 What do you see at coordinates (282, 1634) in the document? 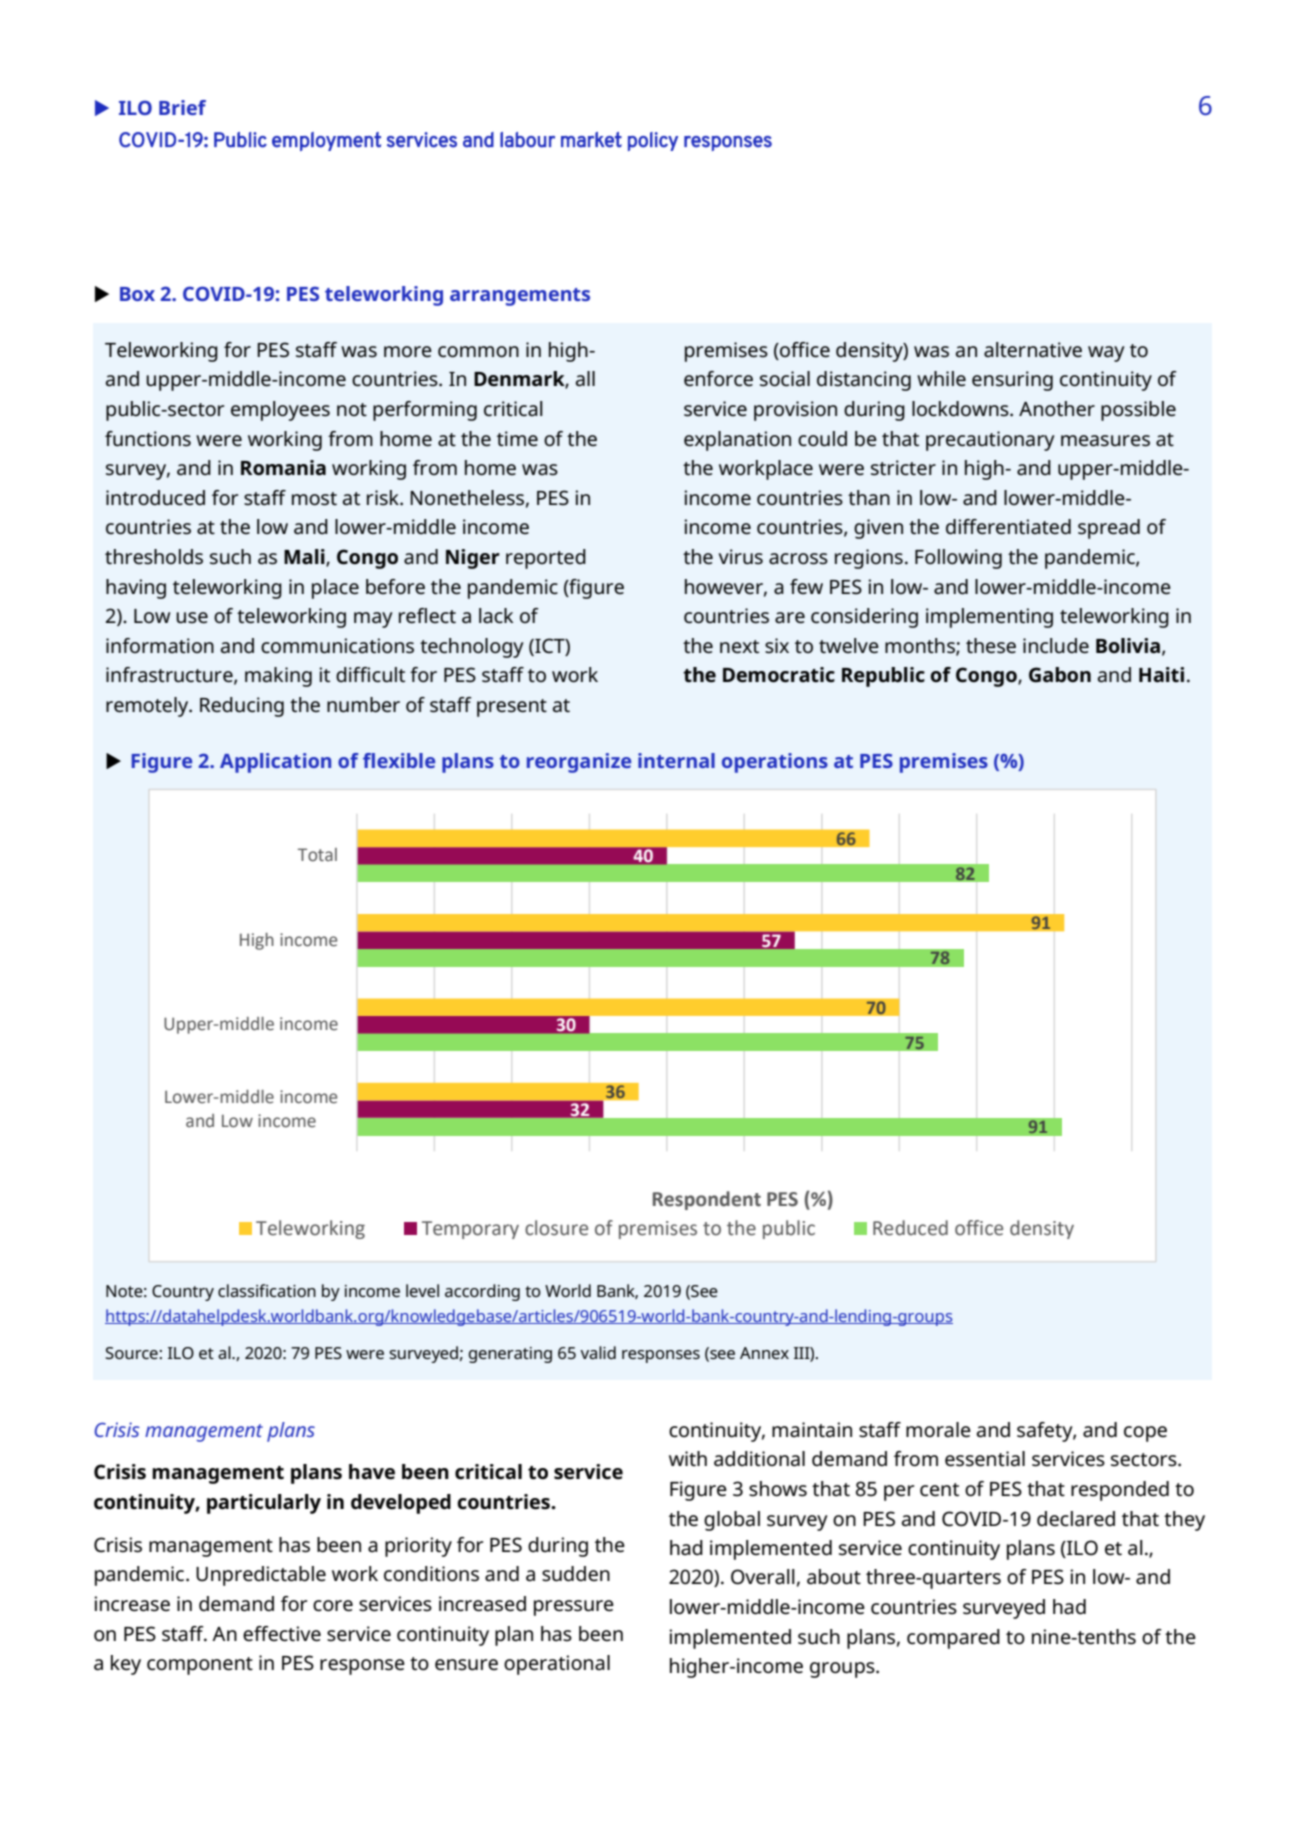
I see `effective` at bounding box center [282, 1634].
